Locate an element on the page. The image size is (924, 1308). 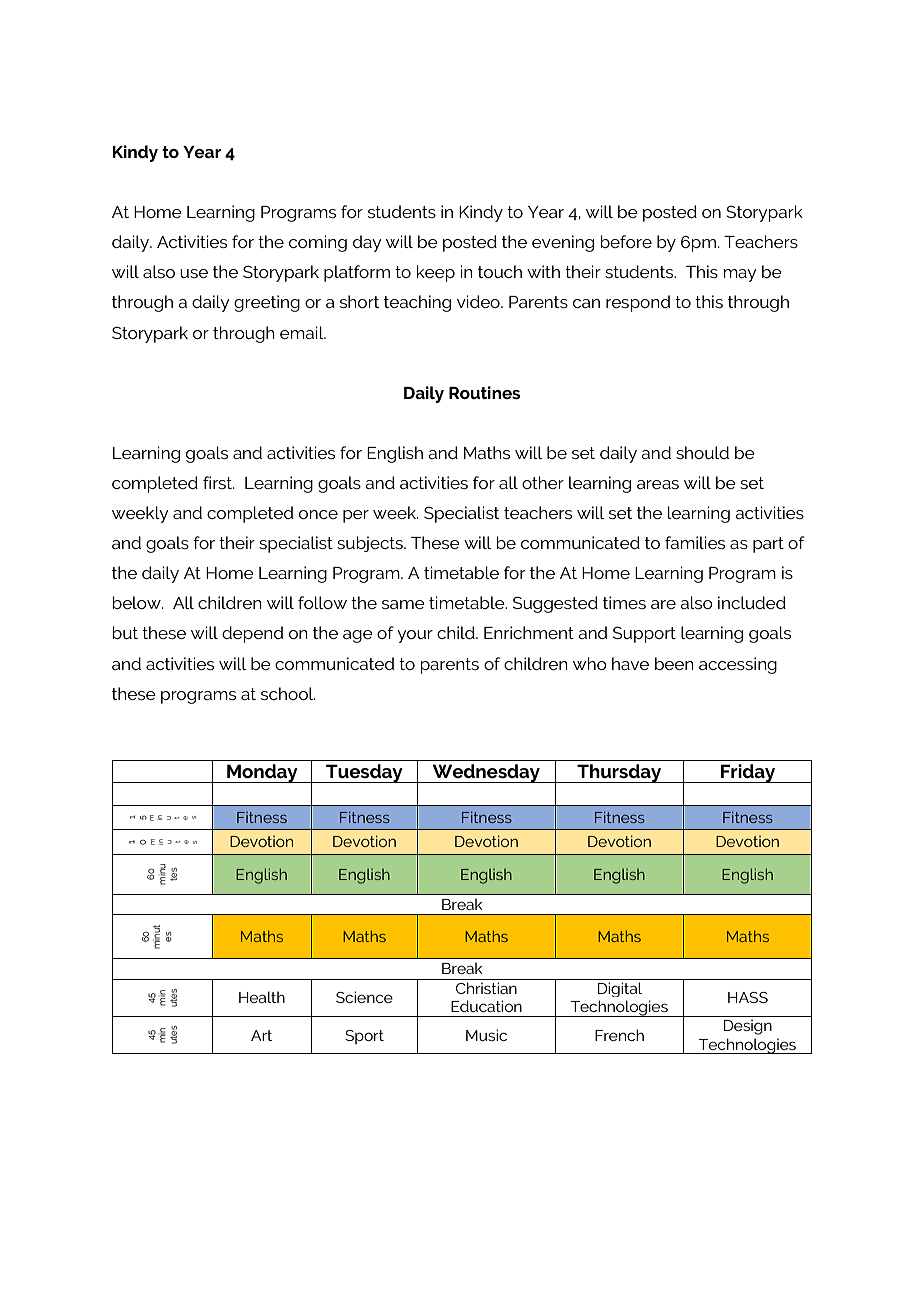
use is located at coordinates (194, 273).
